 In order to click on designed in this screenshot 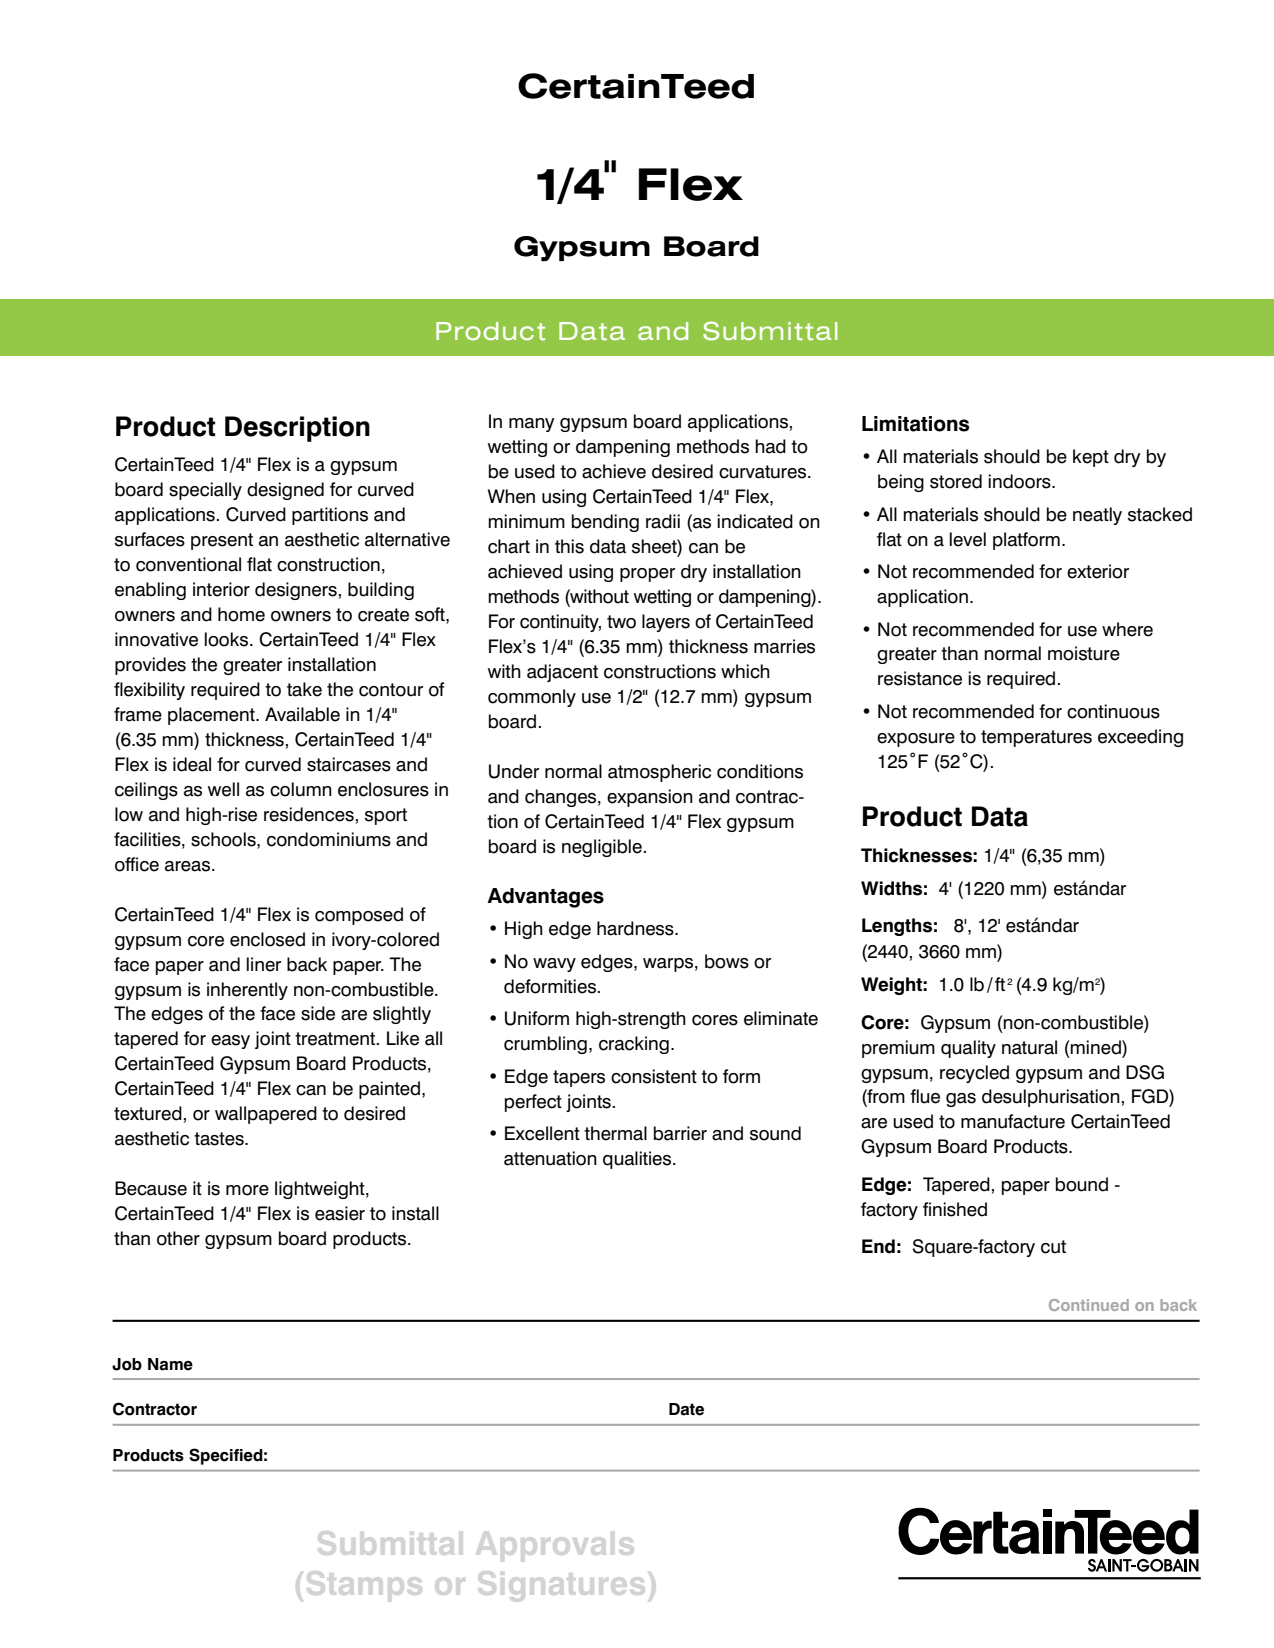, I will do `click(285, 491)`.
